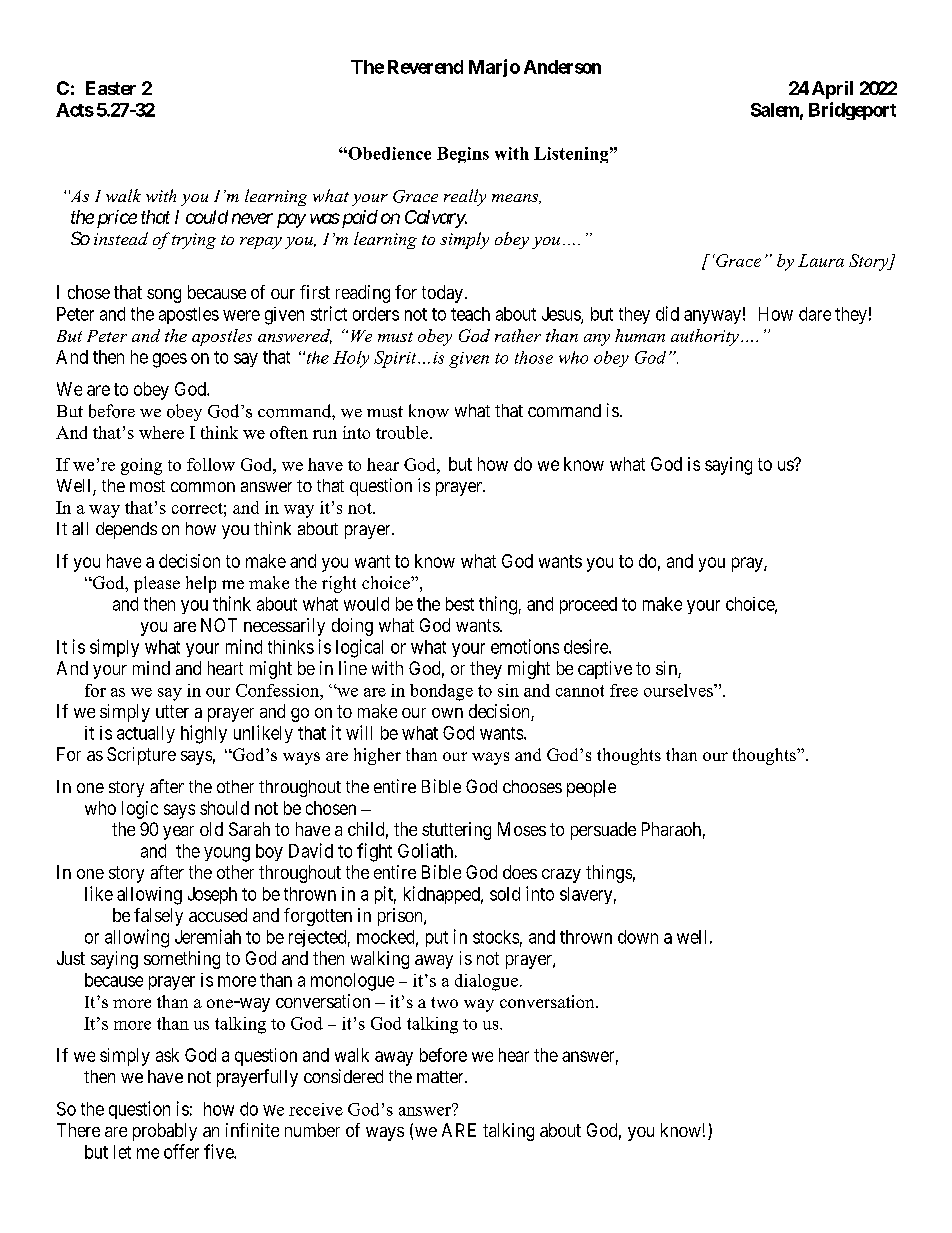  I want to click on year, so click(178, 833).
